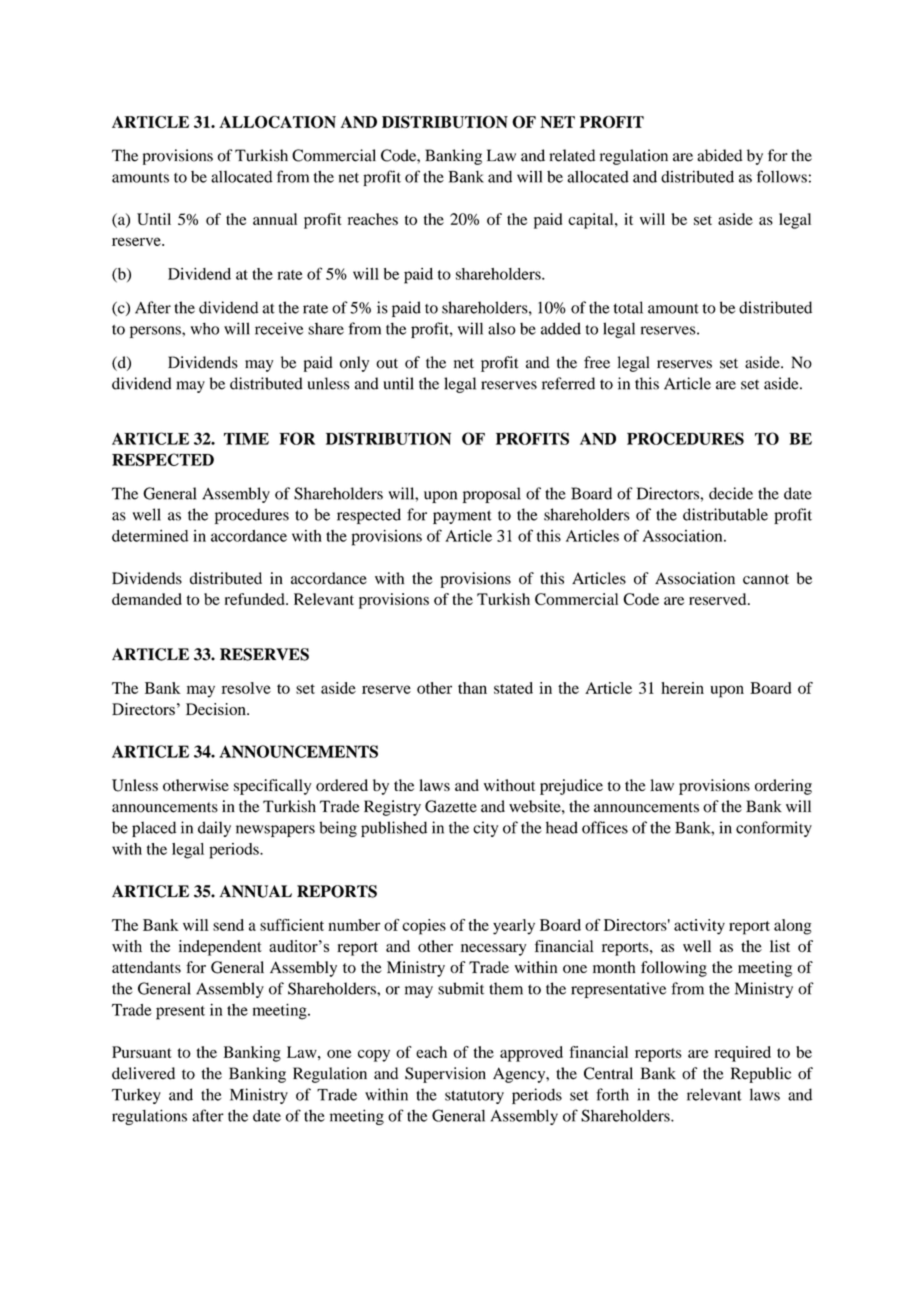  What do you see at coordinates (143, 1073) in the screenshot?
I see `delivered` at bounding box center [143, 1073].
